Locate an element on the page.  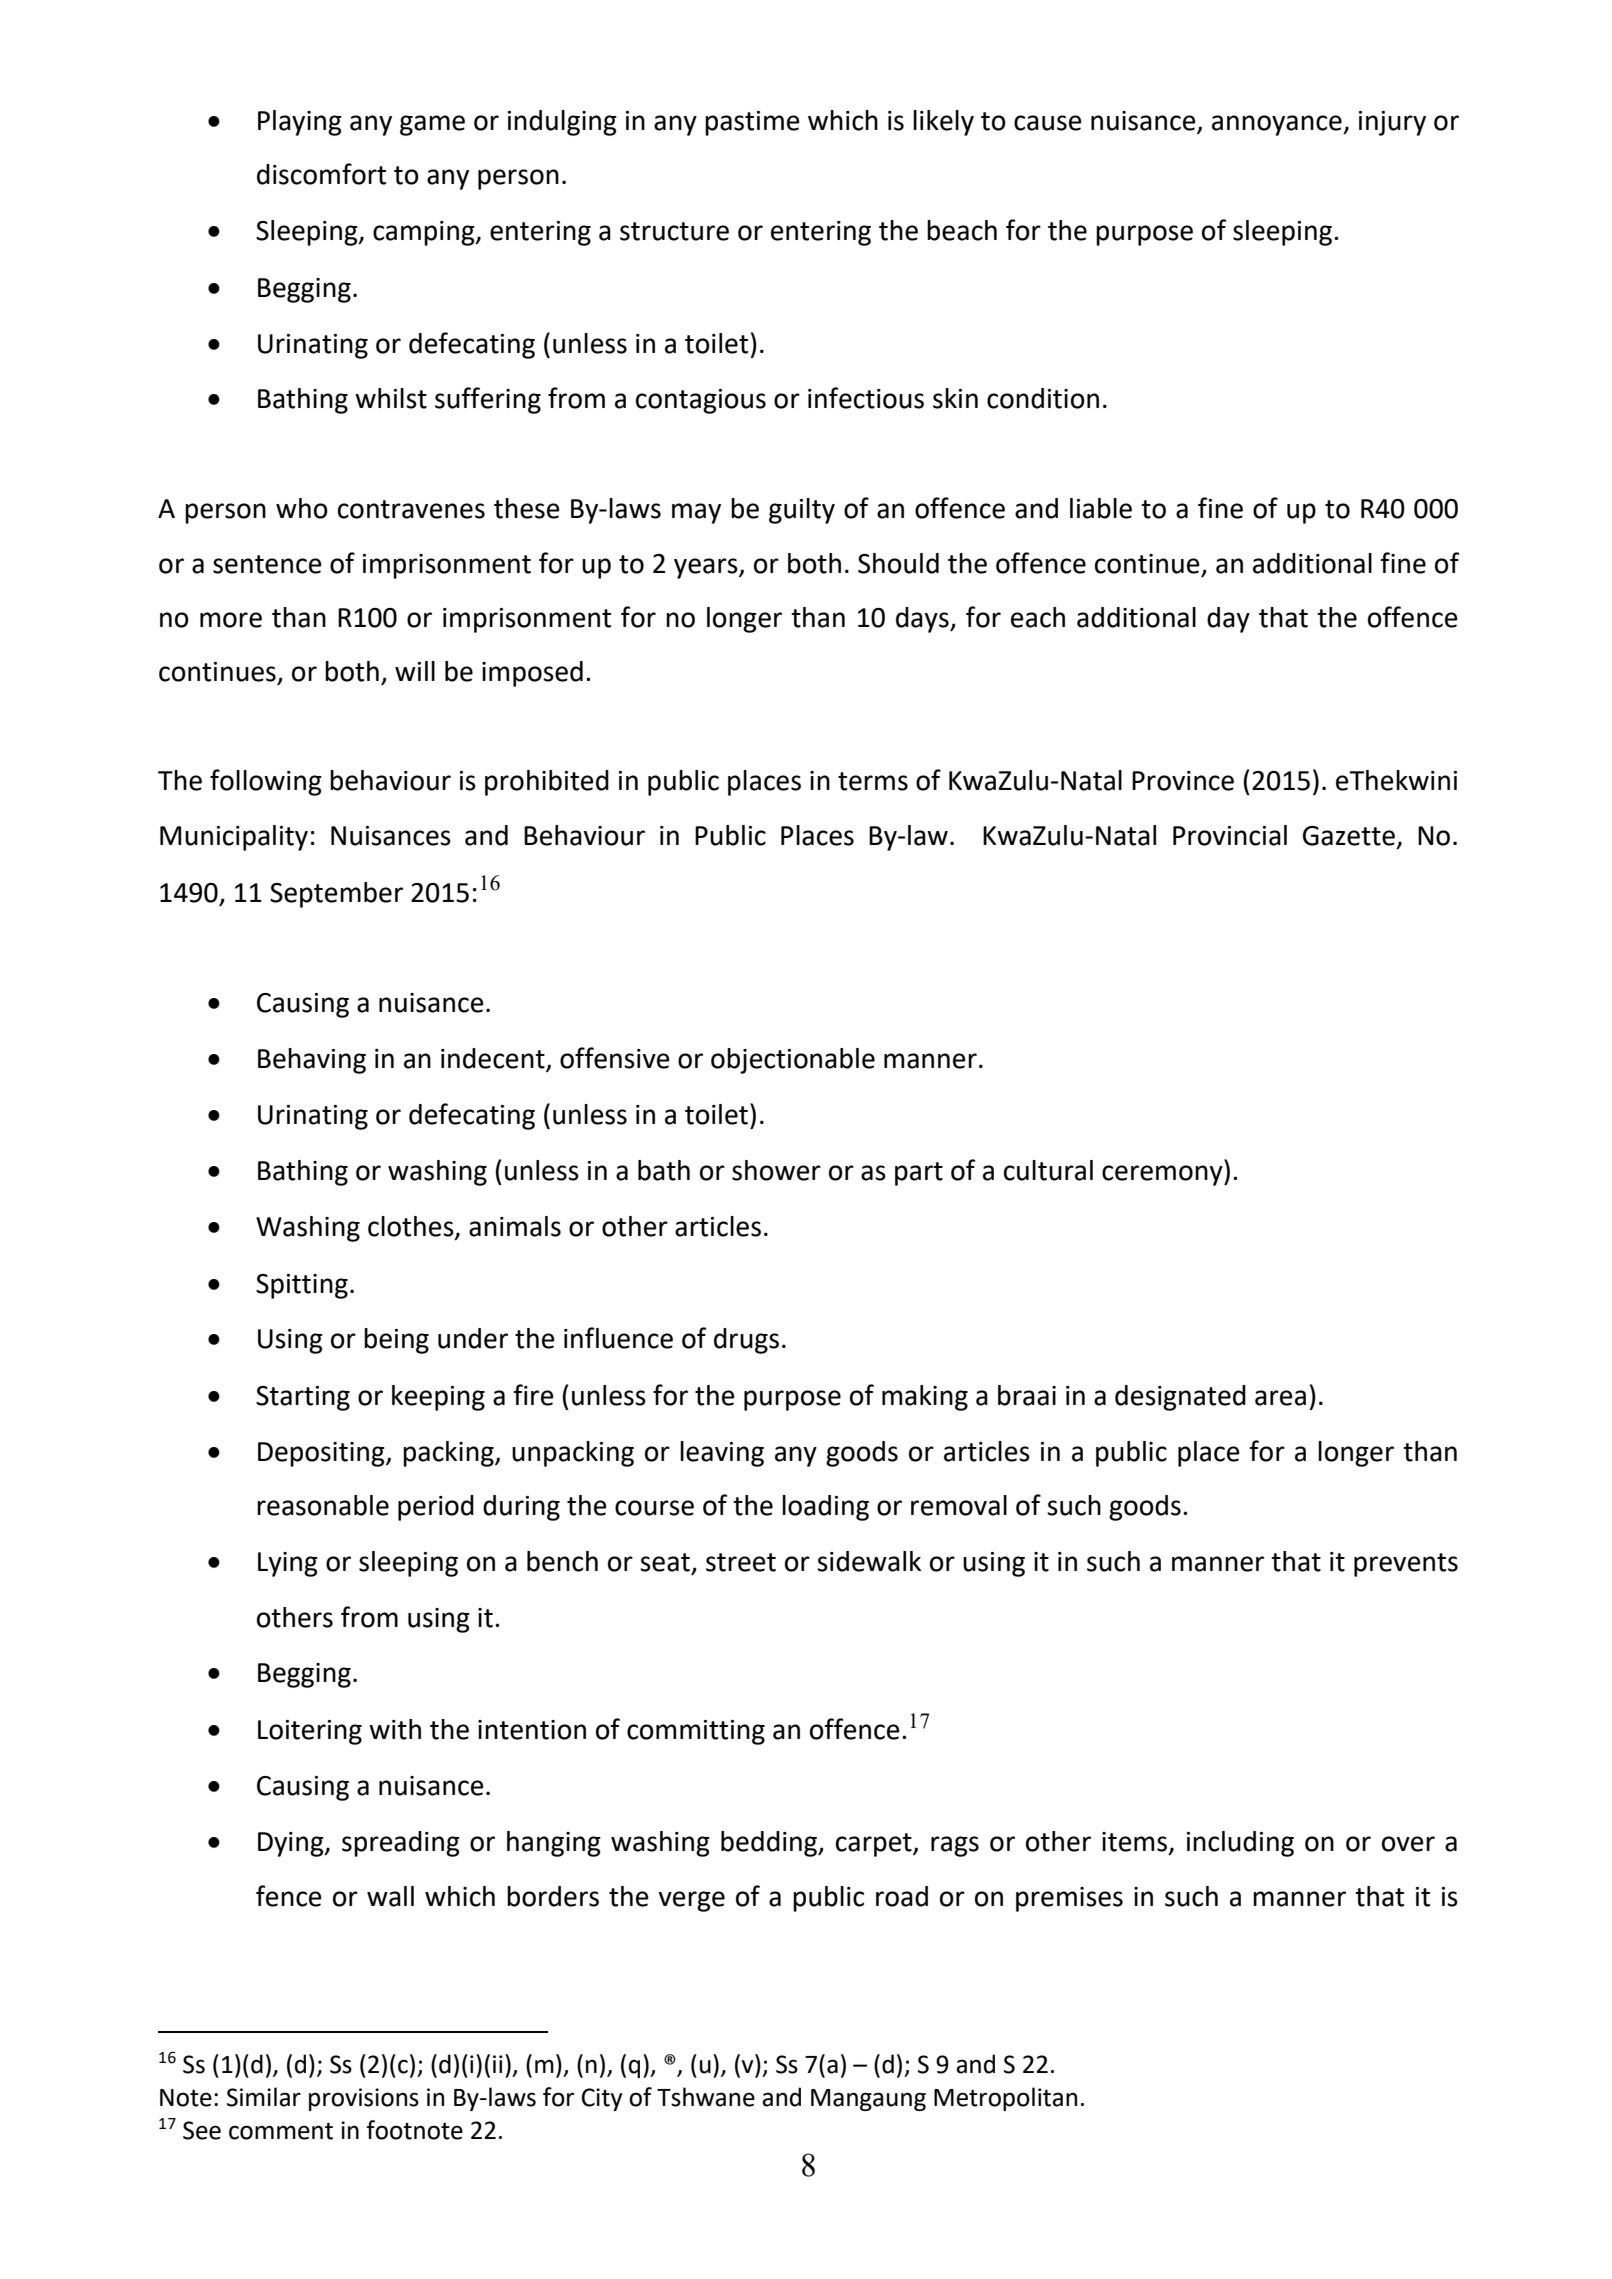
Metropolitan is located at coordinates (1005, 2099).
